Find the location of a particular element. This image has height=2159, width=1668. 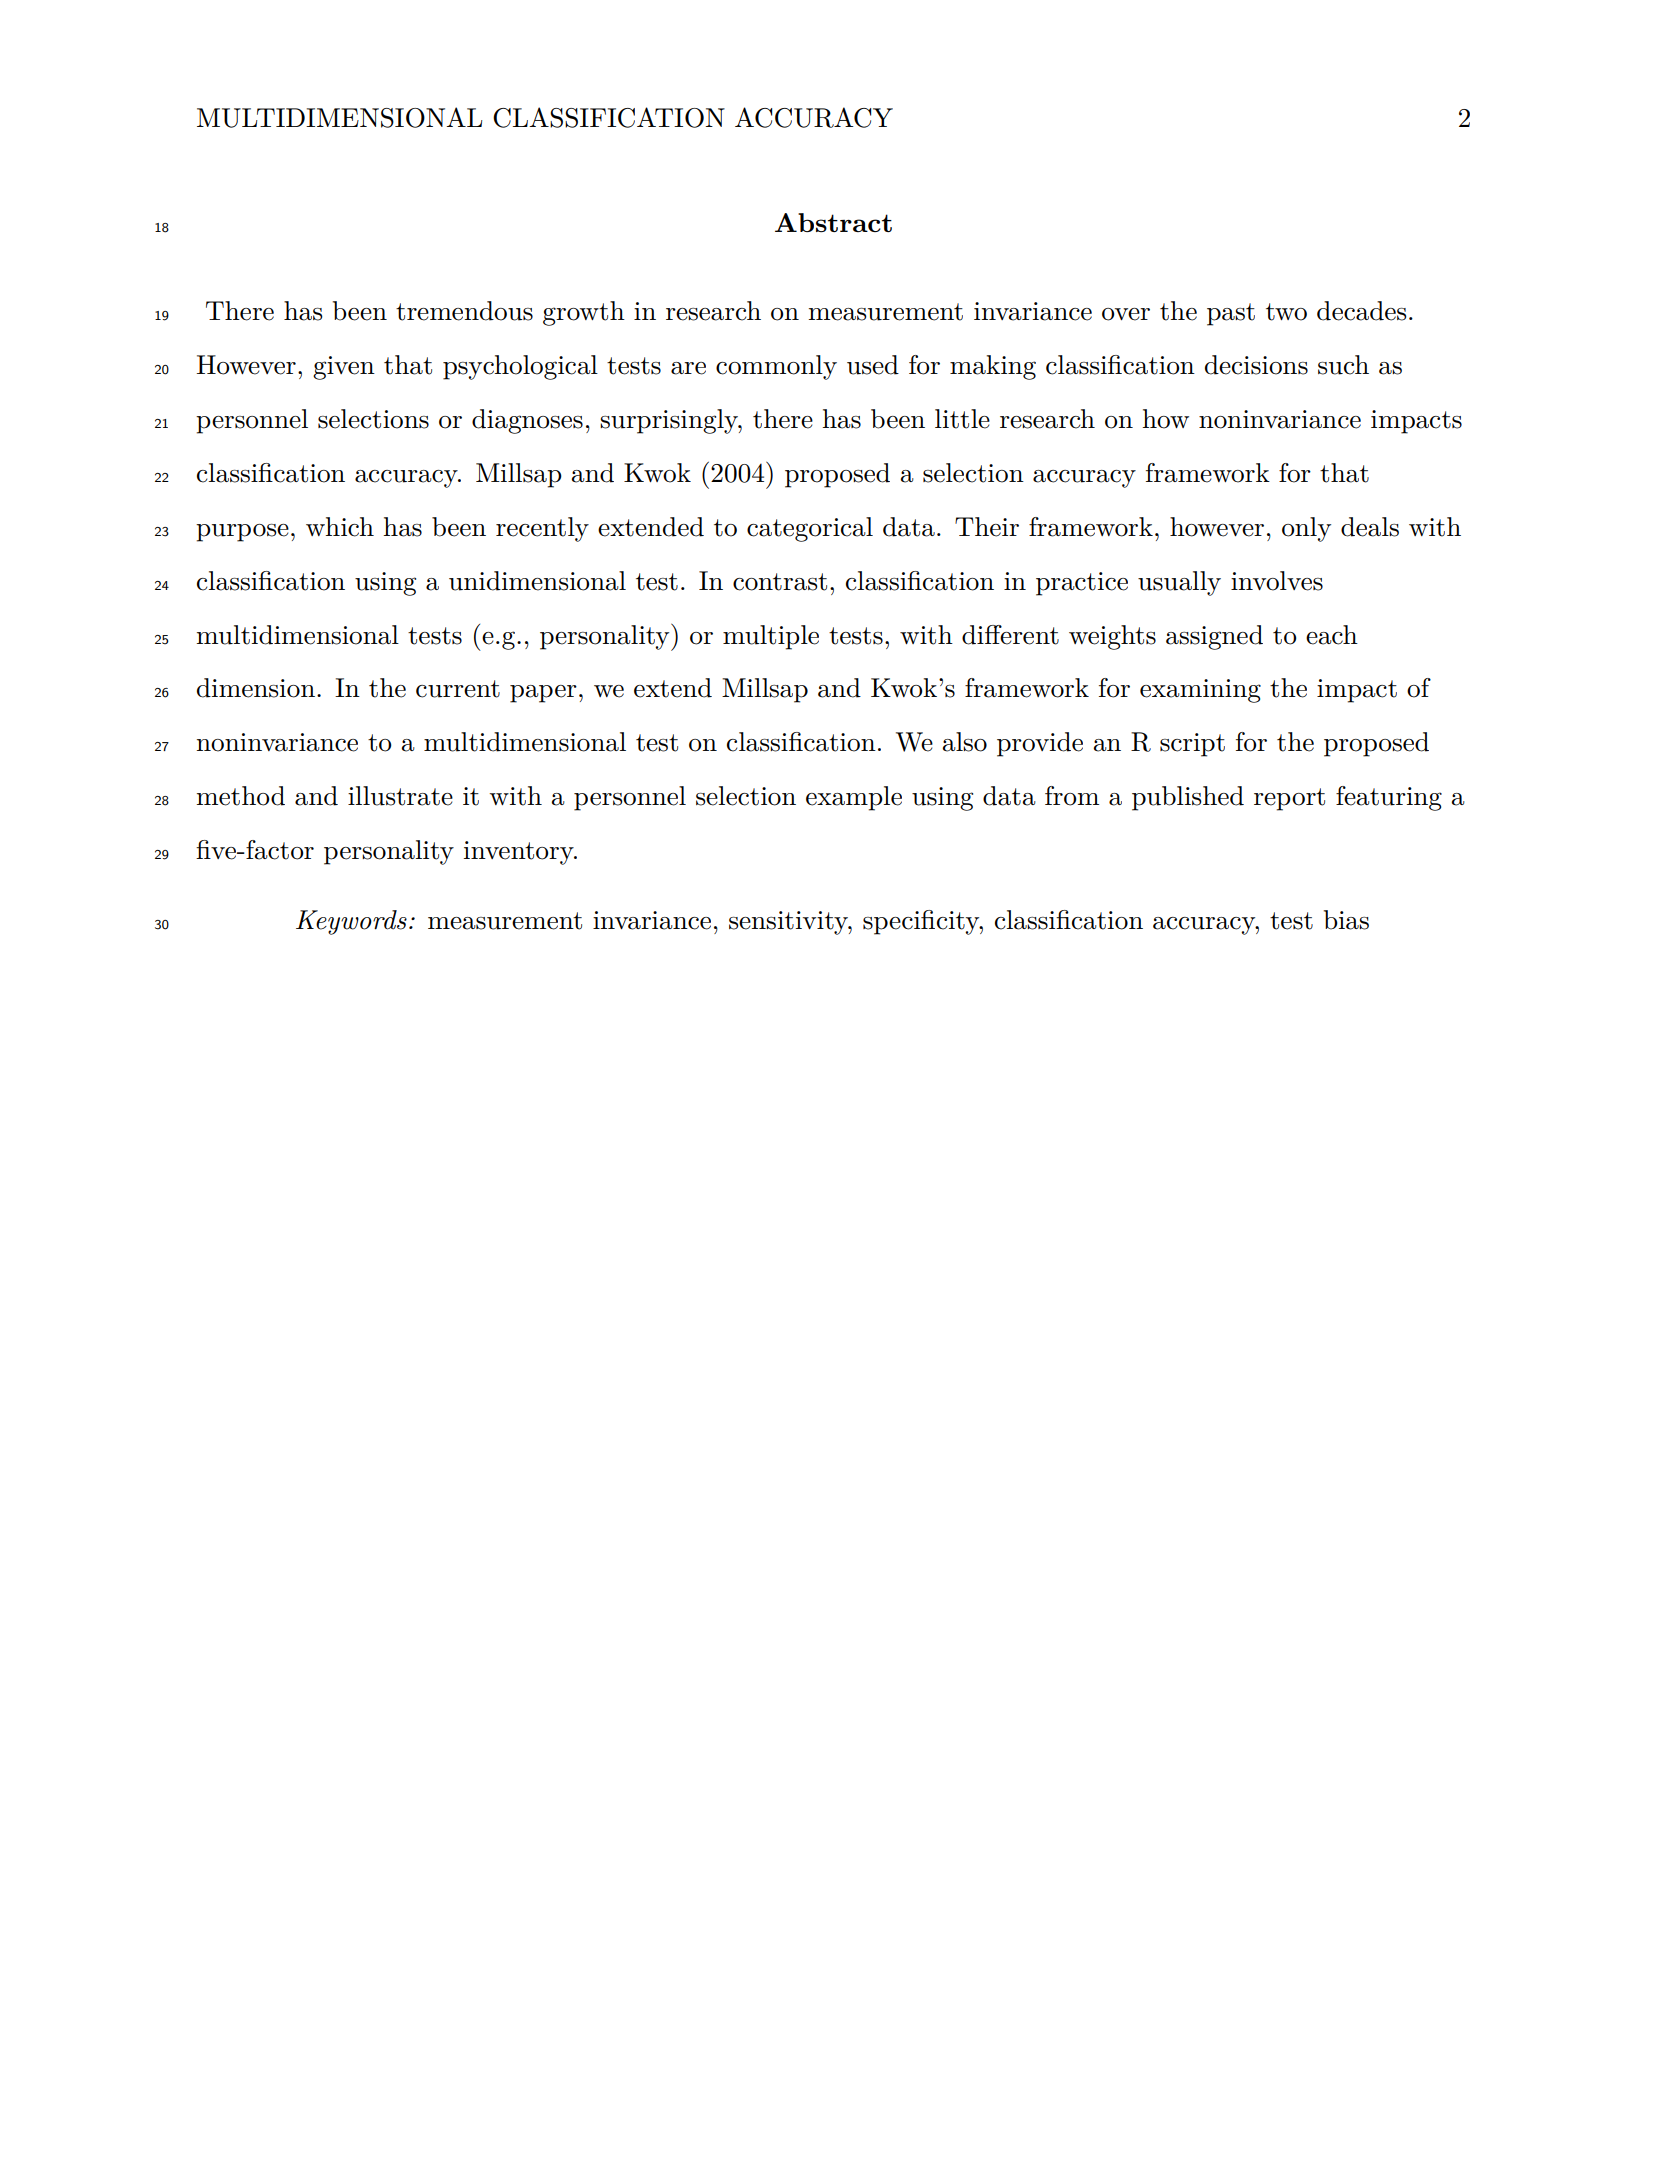

little is located at coordinates (962, 419).
